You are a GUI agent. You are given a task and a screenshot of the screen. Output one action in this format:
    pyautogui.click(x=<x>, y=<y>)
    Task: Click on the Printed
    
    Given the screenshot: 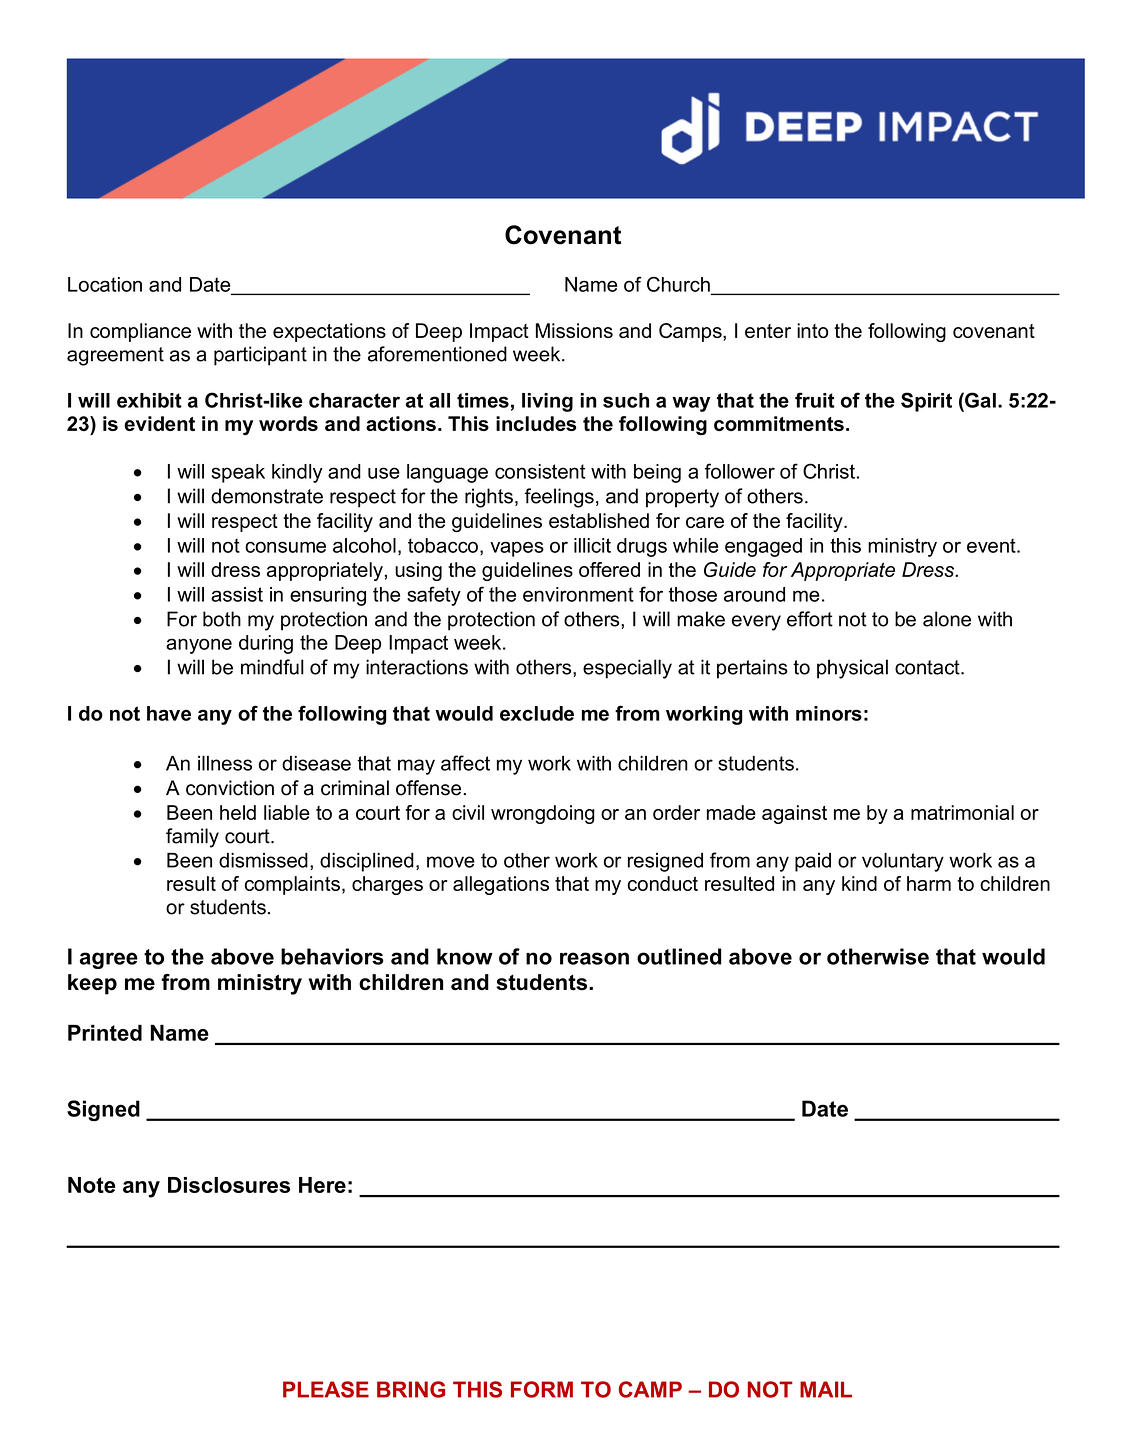 What is the action you would take?
    pyautogui.click(x=105, y=1032)
